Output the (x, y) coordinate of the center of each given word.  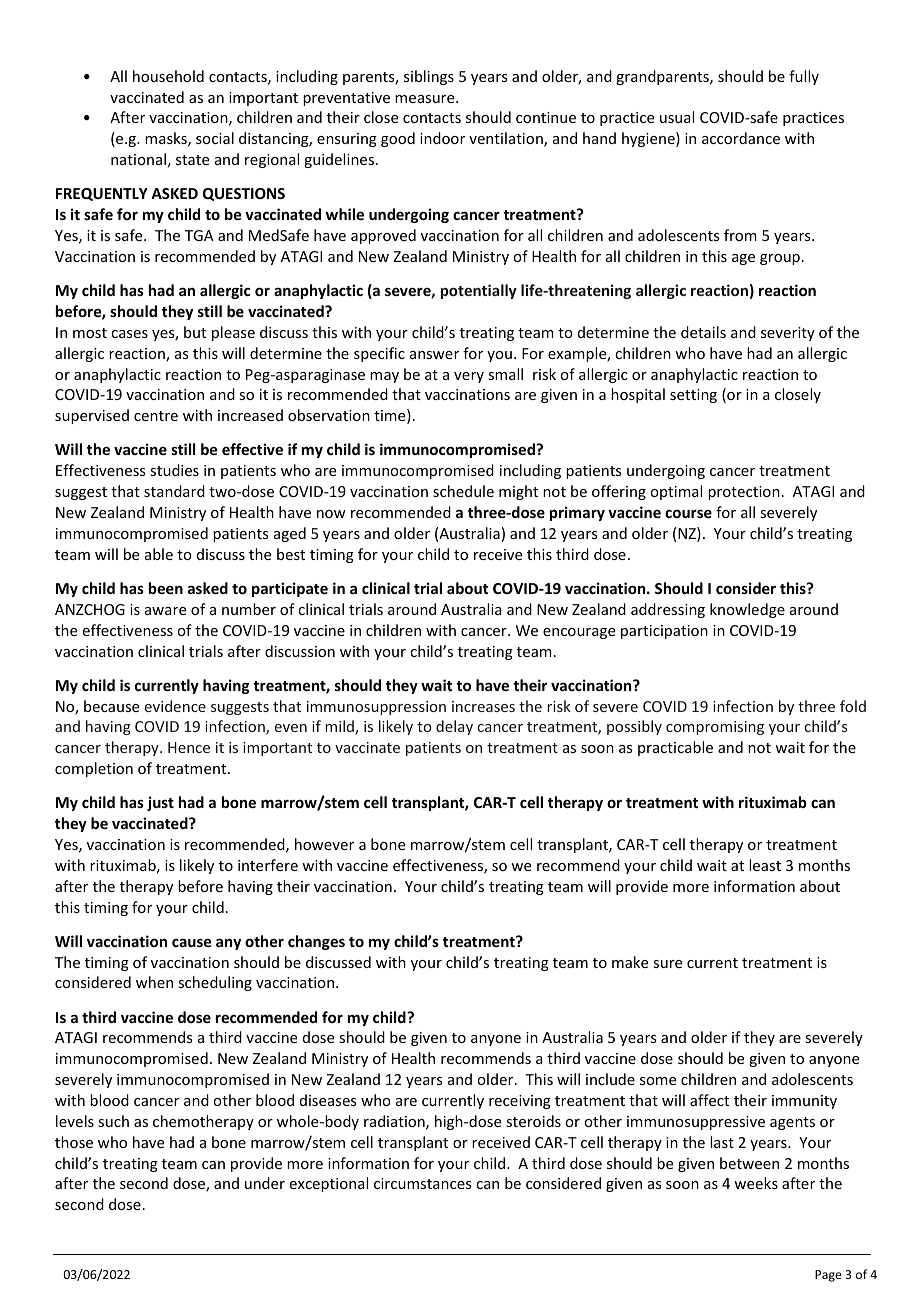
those (74, 1142)
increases (483, 706)
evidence (175, 706)
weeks (756, 1183)
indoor (442, 138)
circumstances (422, 1183)
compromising (715, 728)
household (168, 76)
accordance (741, 138)
